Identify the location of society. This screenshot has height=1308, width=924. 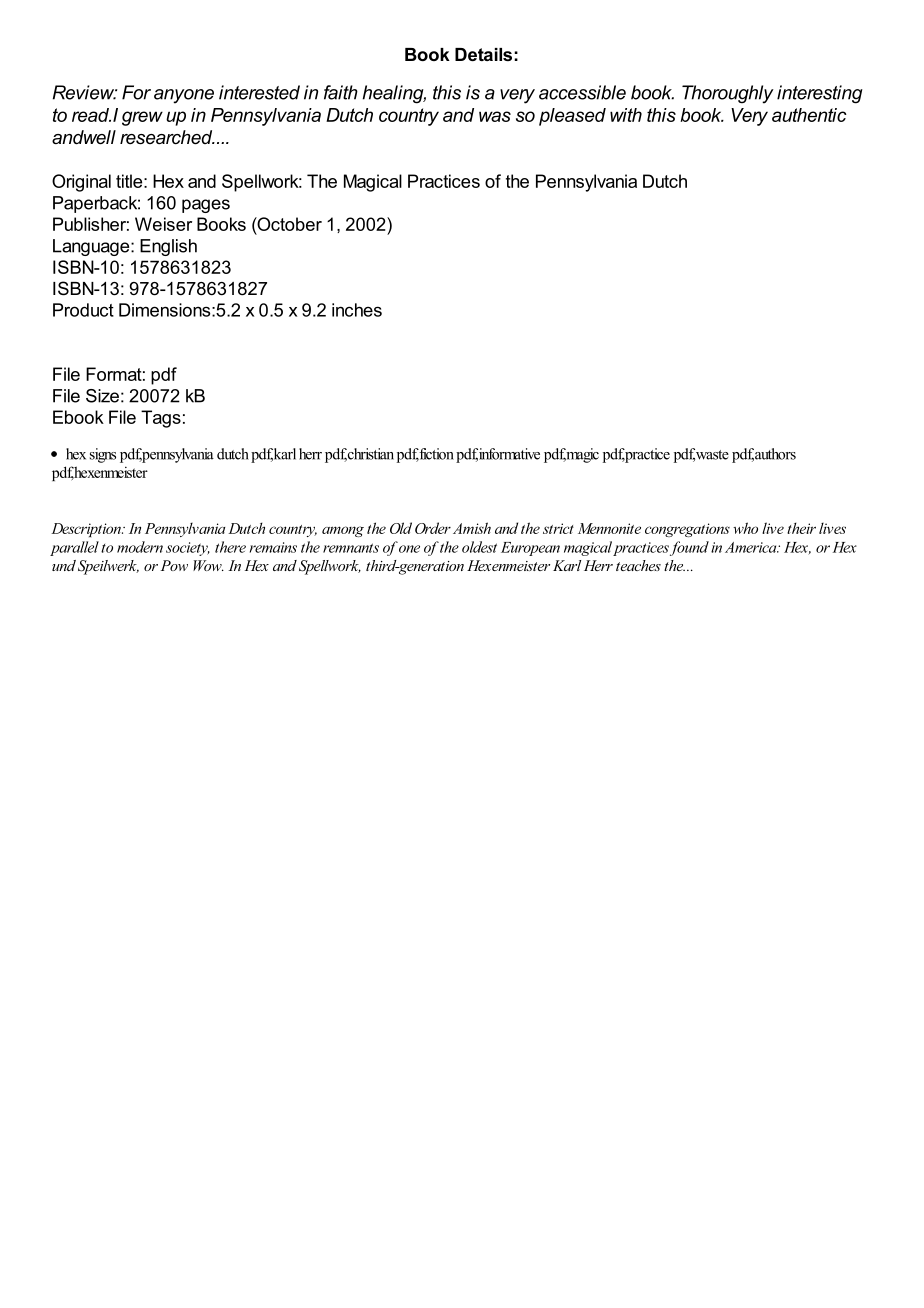
(188, 549).
